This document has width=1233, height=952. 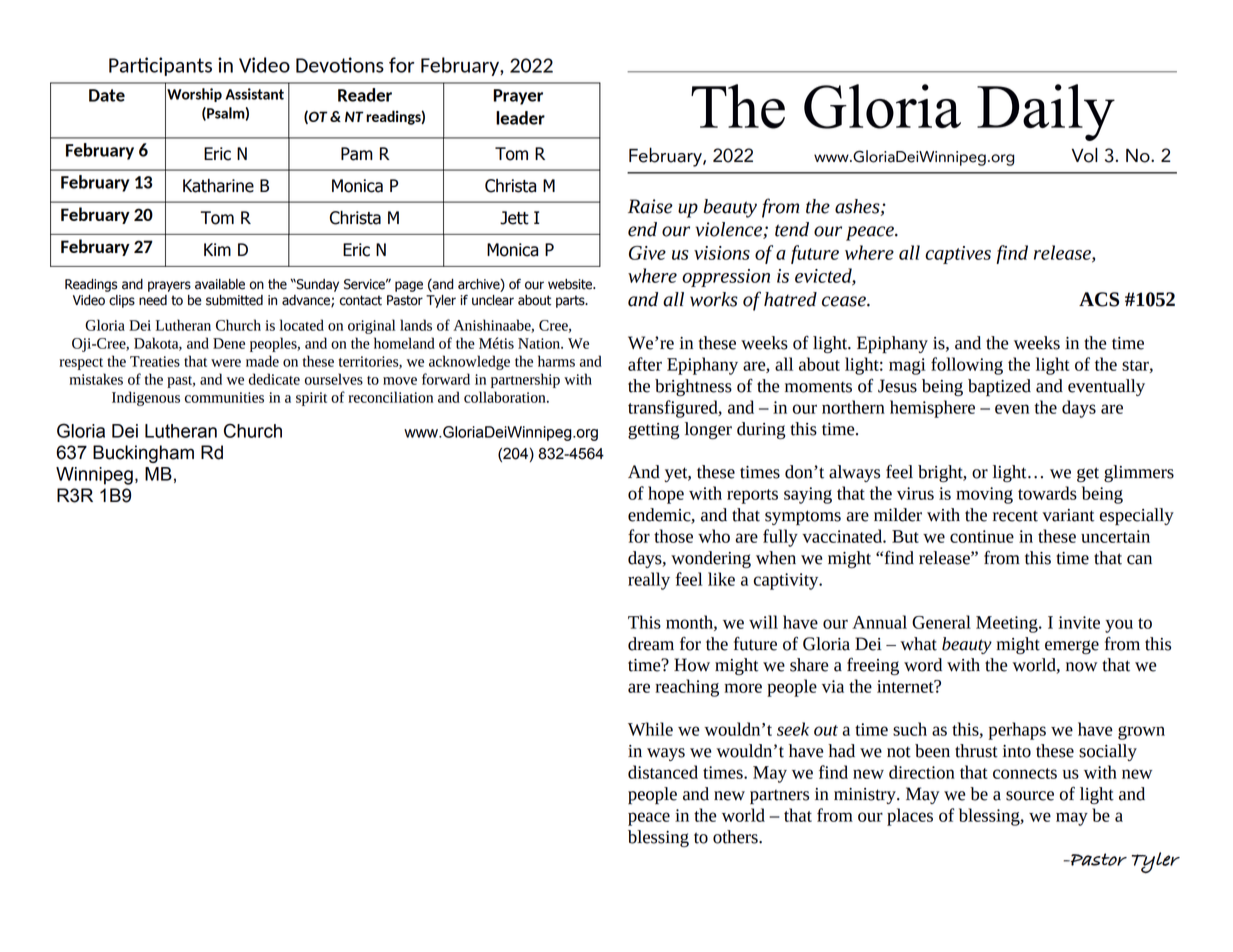 I want to click on getting, so click(x=653, y=431).
